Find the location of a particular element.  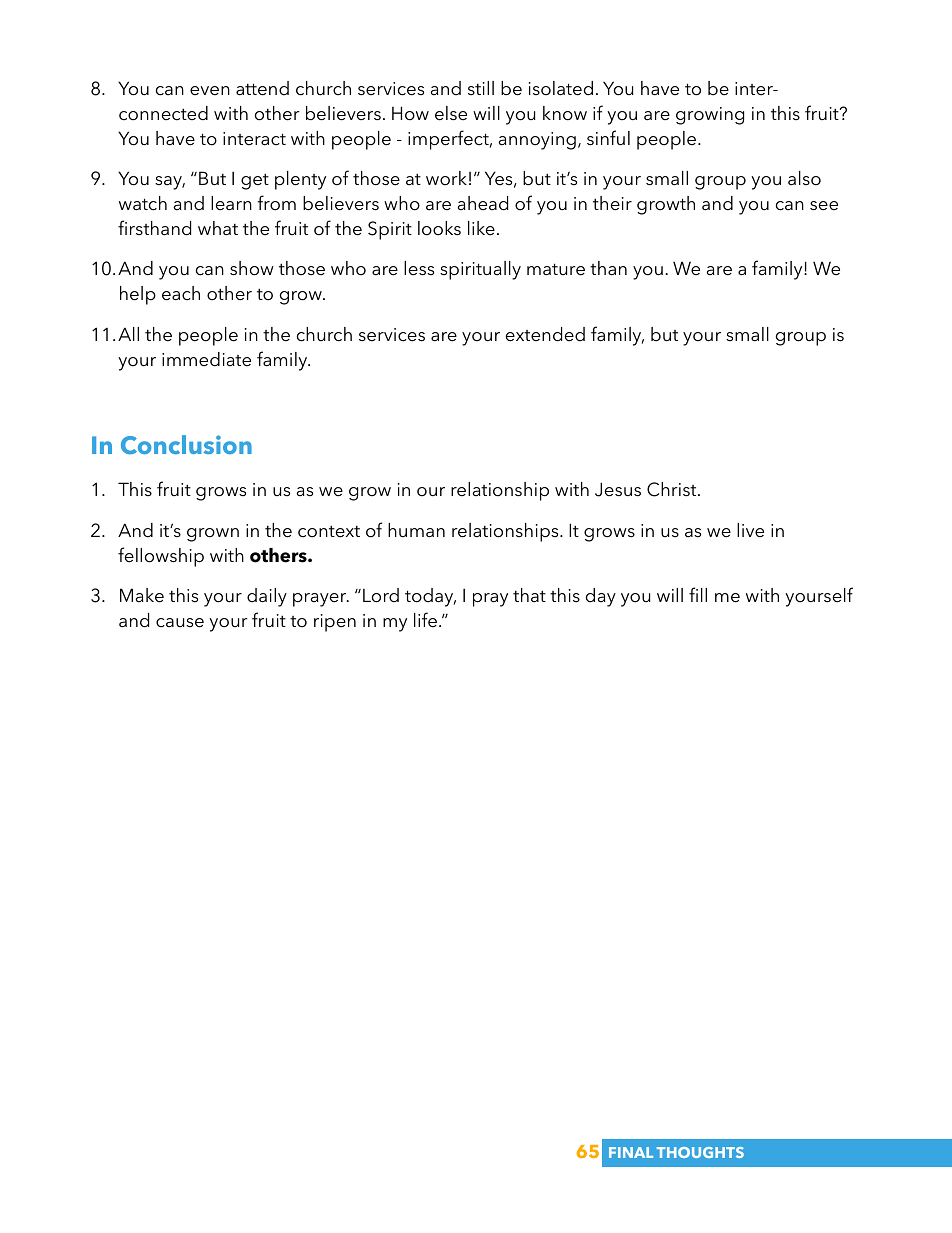

human is located at coordinates (416, 530).
